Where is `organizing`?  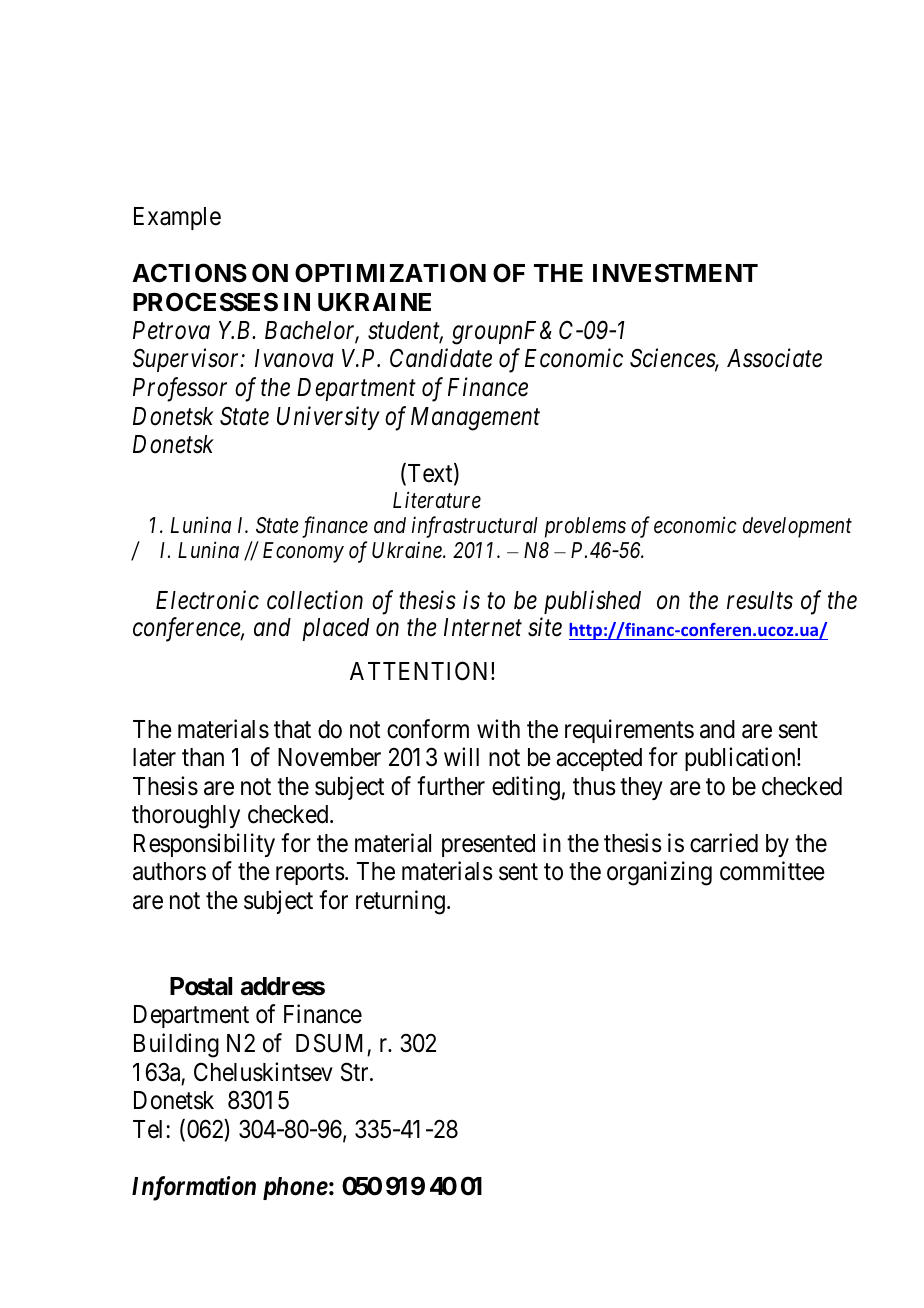
organizing is located at coordinates (659, 873).
